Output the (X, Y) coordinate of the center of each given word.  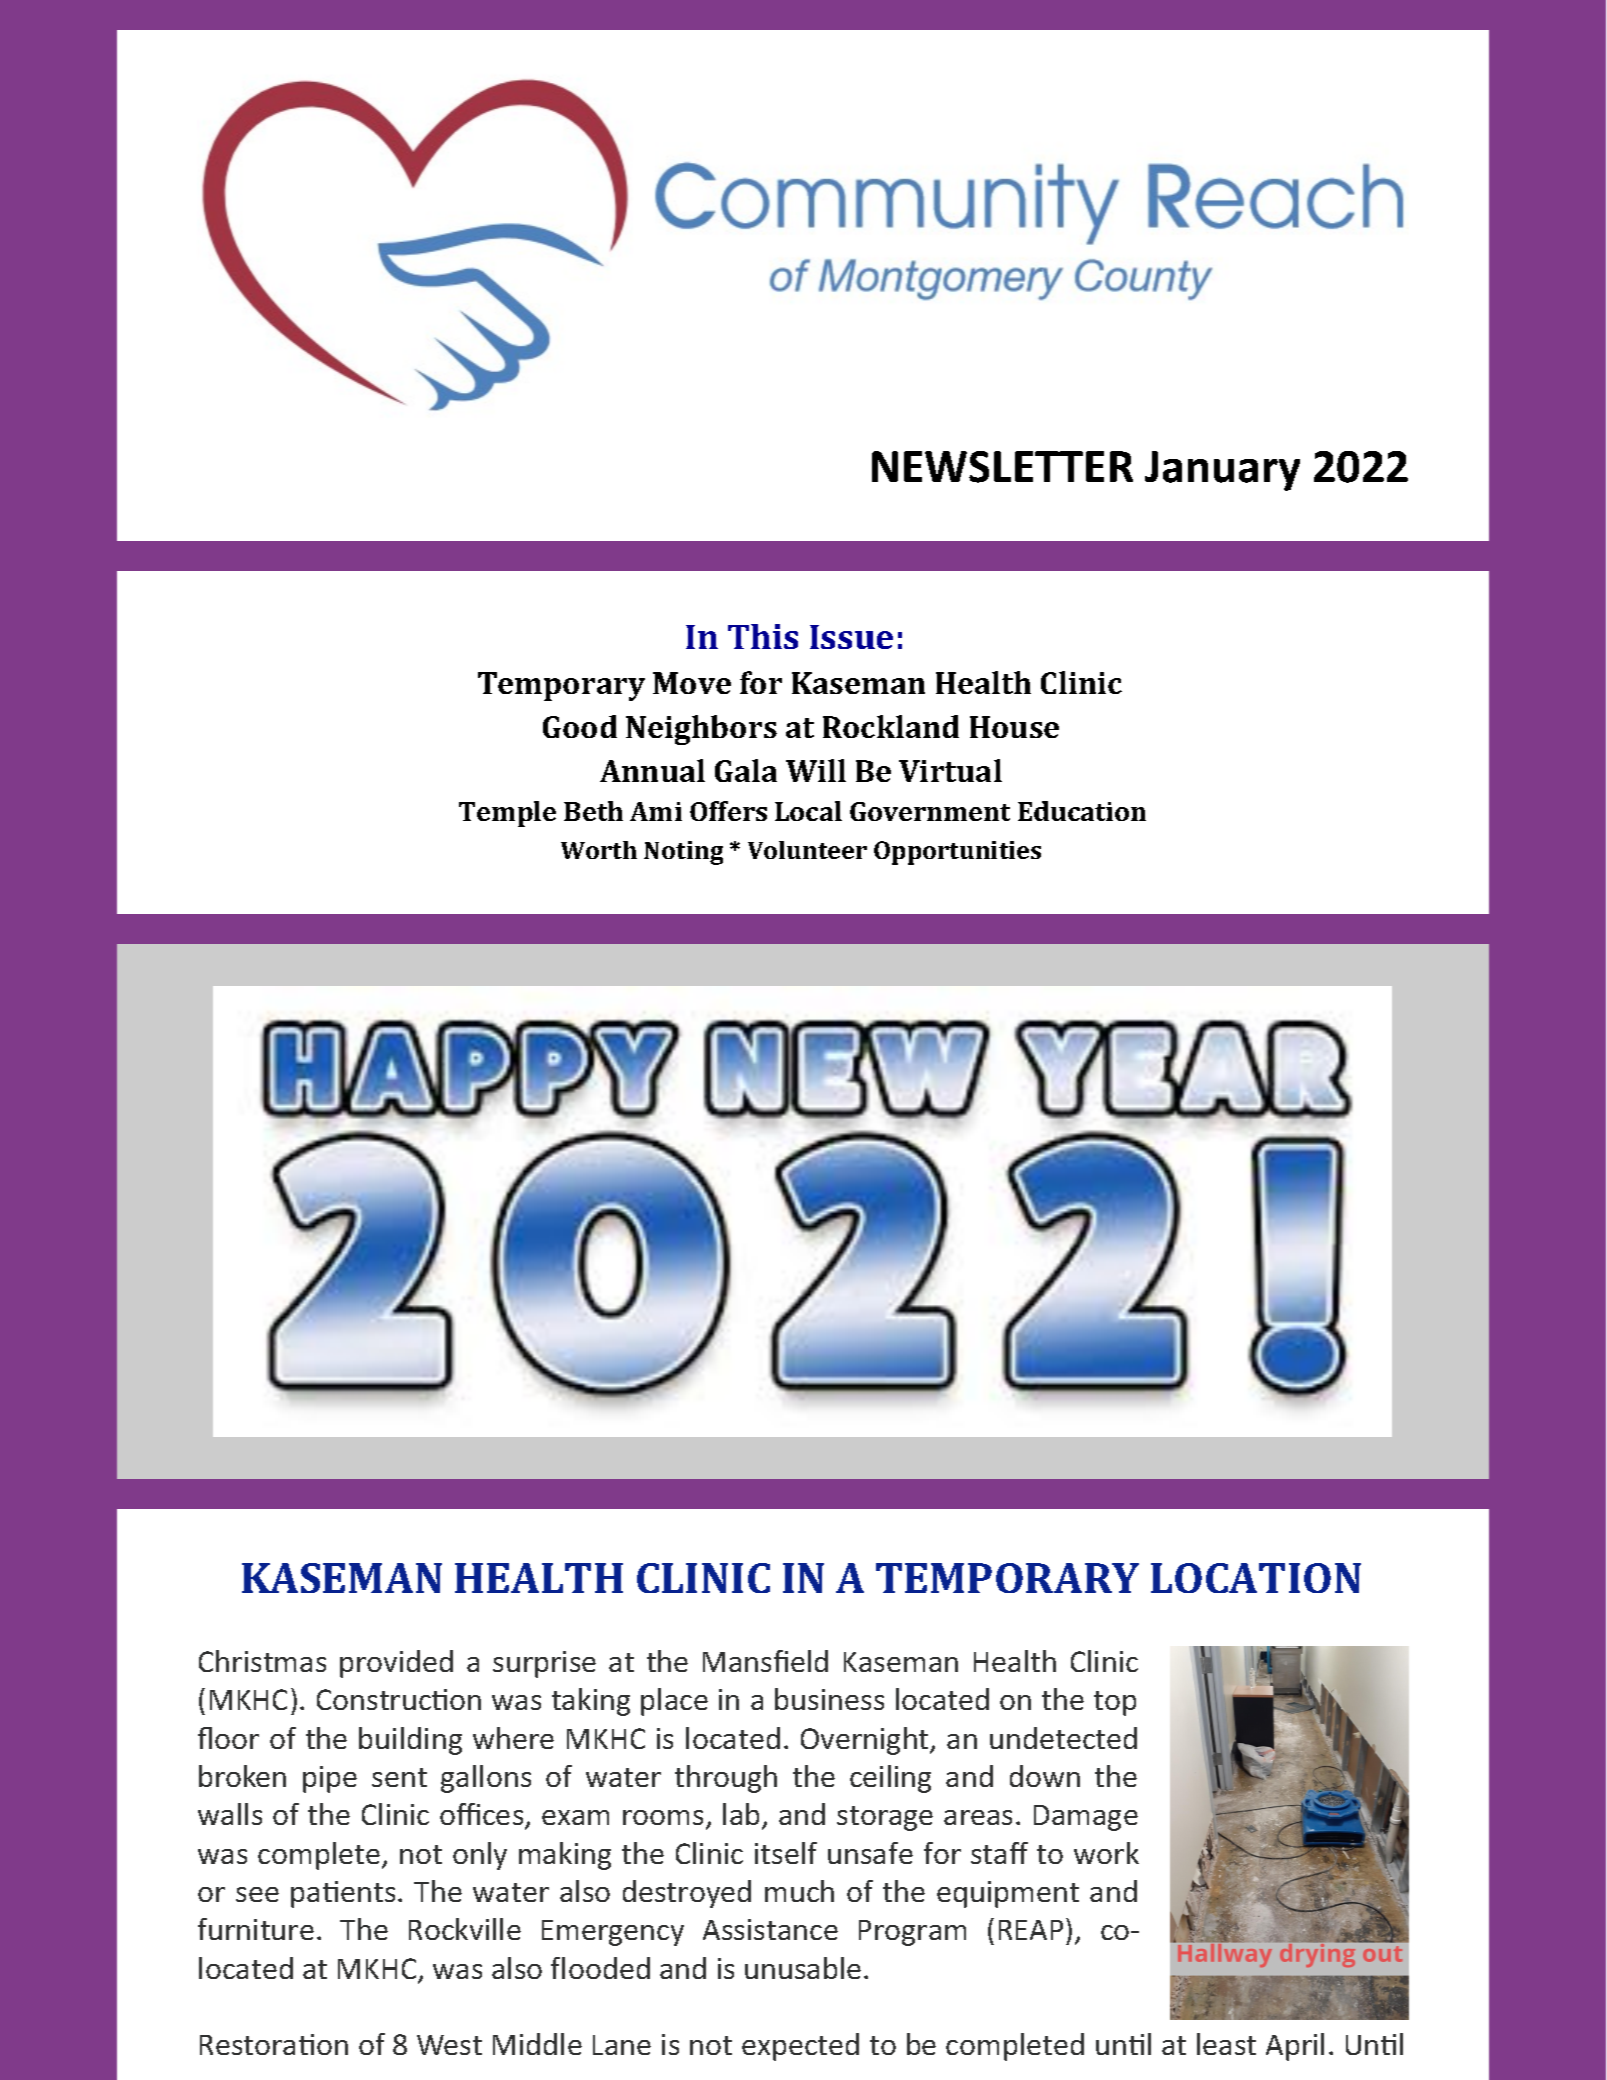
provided (396, 1664)
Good (580, 726)
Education (1082, 811)
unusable (803, 1968)
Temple (507, 814)
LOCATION (1256, 1578)
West (449, 2045)
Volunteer (807, 850)
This (763, 636)
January (1222, 471)
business (829, 1699)
